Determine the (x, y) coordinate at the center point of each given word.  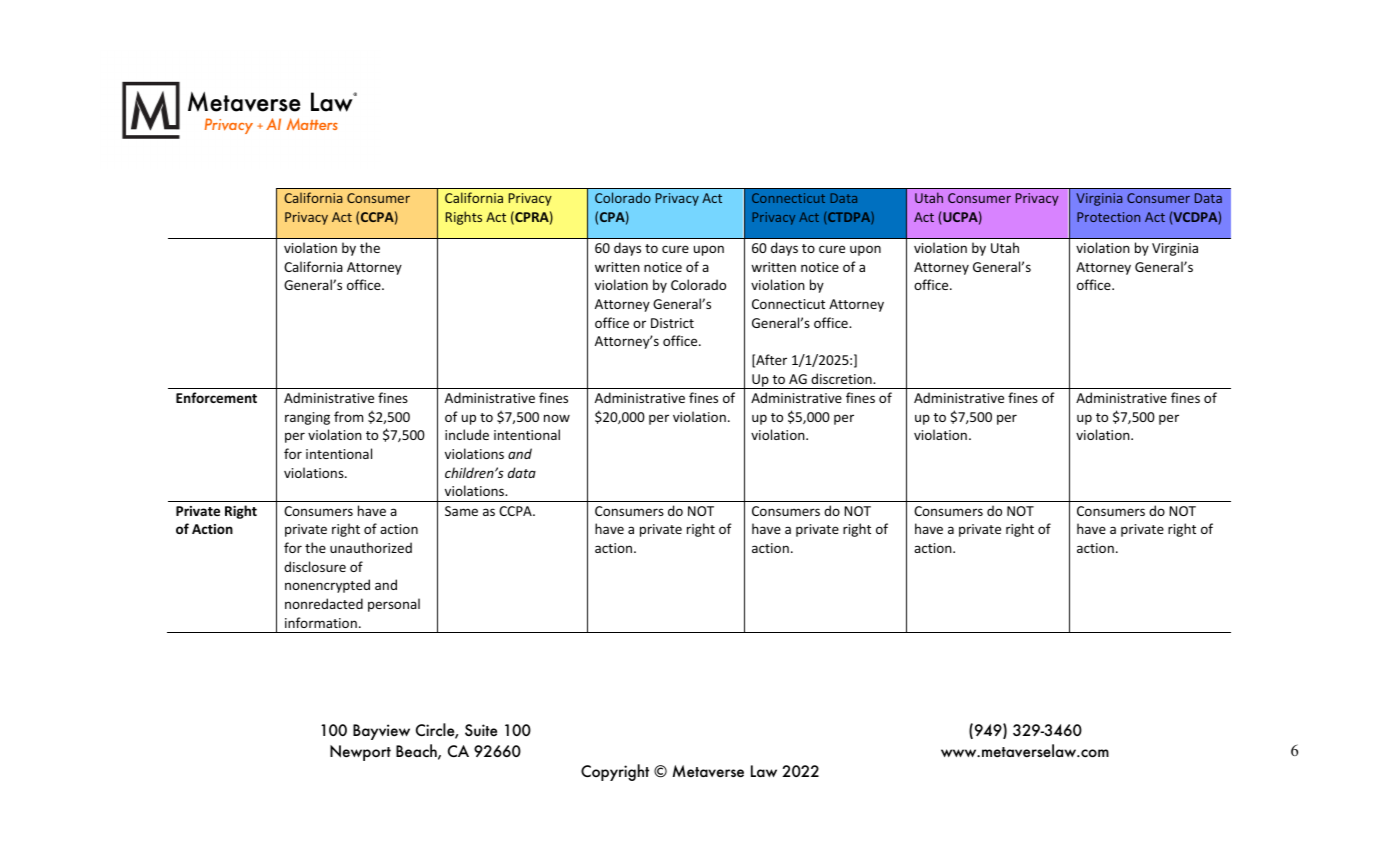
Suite (481, 730)
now (557, 418)
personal (394, 605)
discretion (842, 378)
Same (461, 511)
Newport (360, 753)
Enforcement (216, 397)
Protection (1108, 217)
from (348, 416)
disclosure (315, 566)
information (321, 622)
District (672, 323)
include (467, 434)
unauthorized (371, 547)
